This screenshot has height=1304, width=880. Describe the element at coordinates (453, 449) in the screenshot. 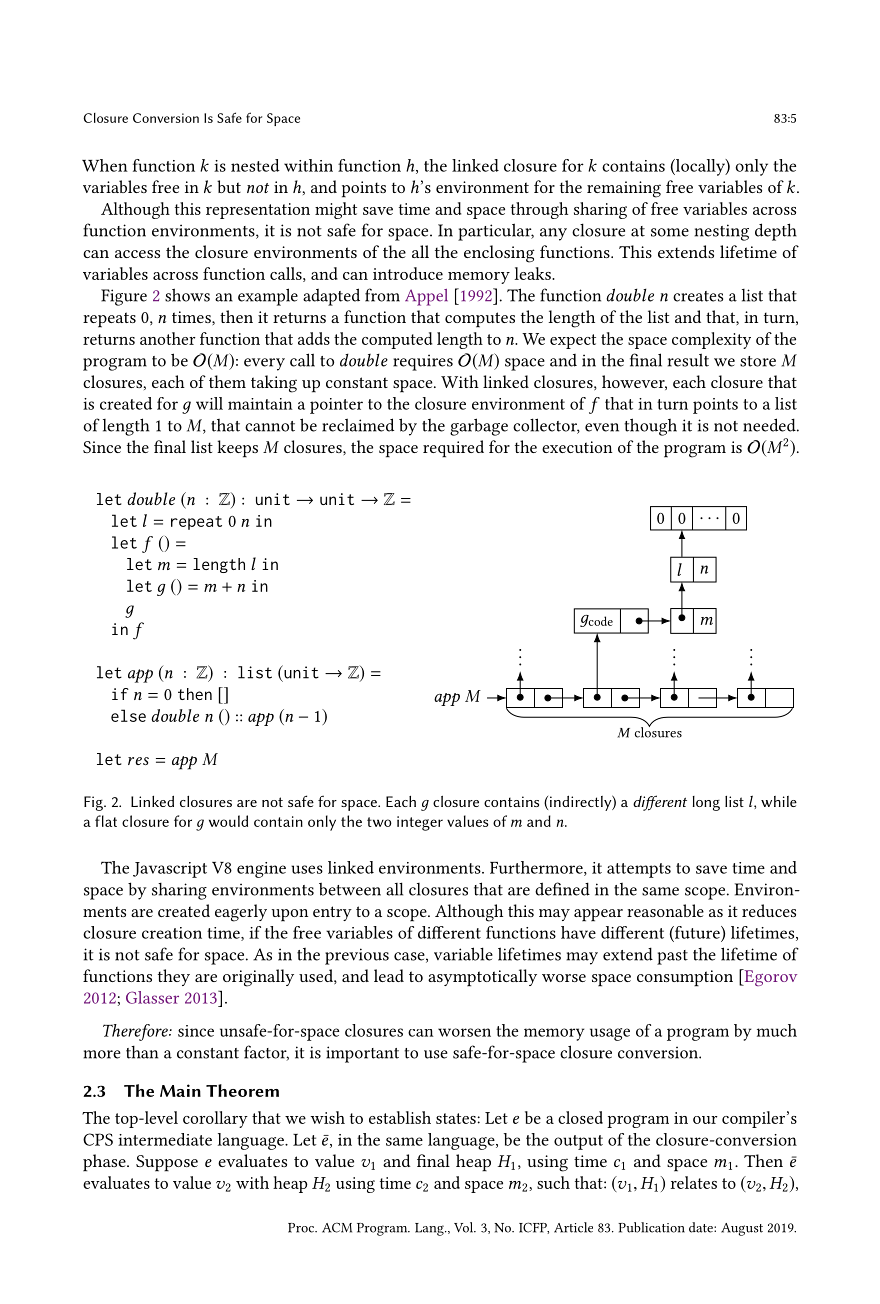

I see `required` at that location.
